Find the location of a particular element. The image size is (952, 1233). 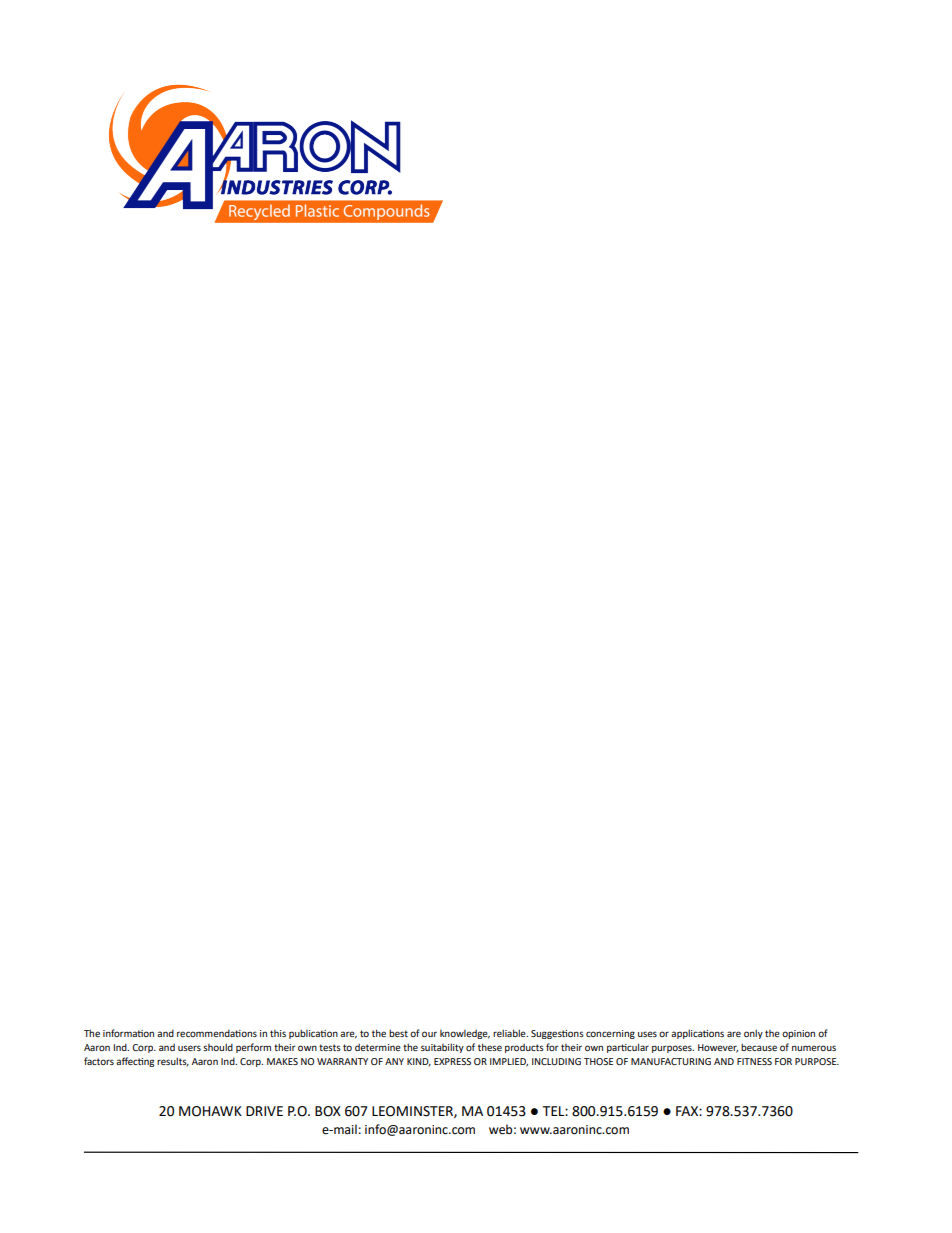

only is located at coordinates (753, 1034).
